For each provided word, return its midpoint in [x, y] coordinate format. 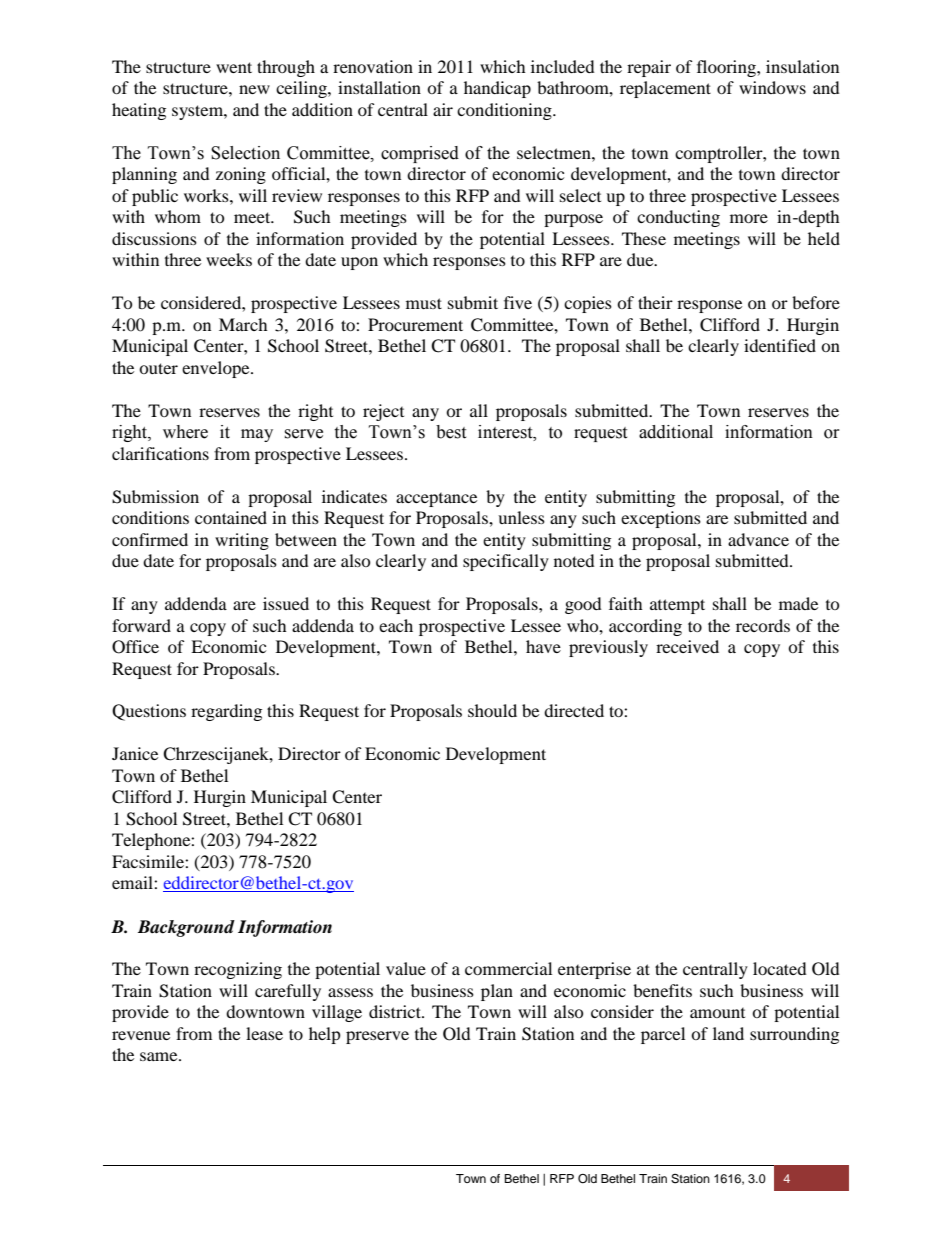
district [396, 1011]
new [254, 89]
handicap [497, 89]
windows [772, 87]
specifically [506, 562]
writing [242, 541]
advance [758, 539]
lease [264, 1033]
